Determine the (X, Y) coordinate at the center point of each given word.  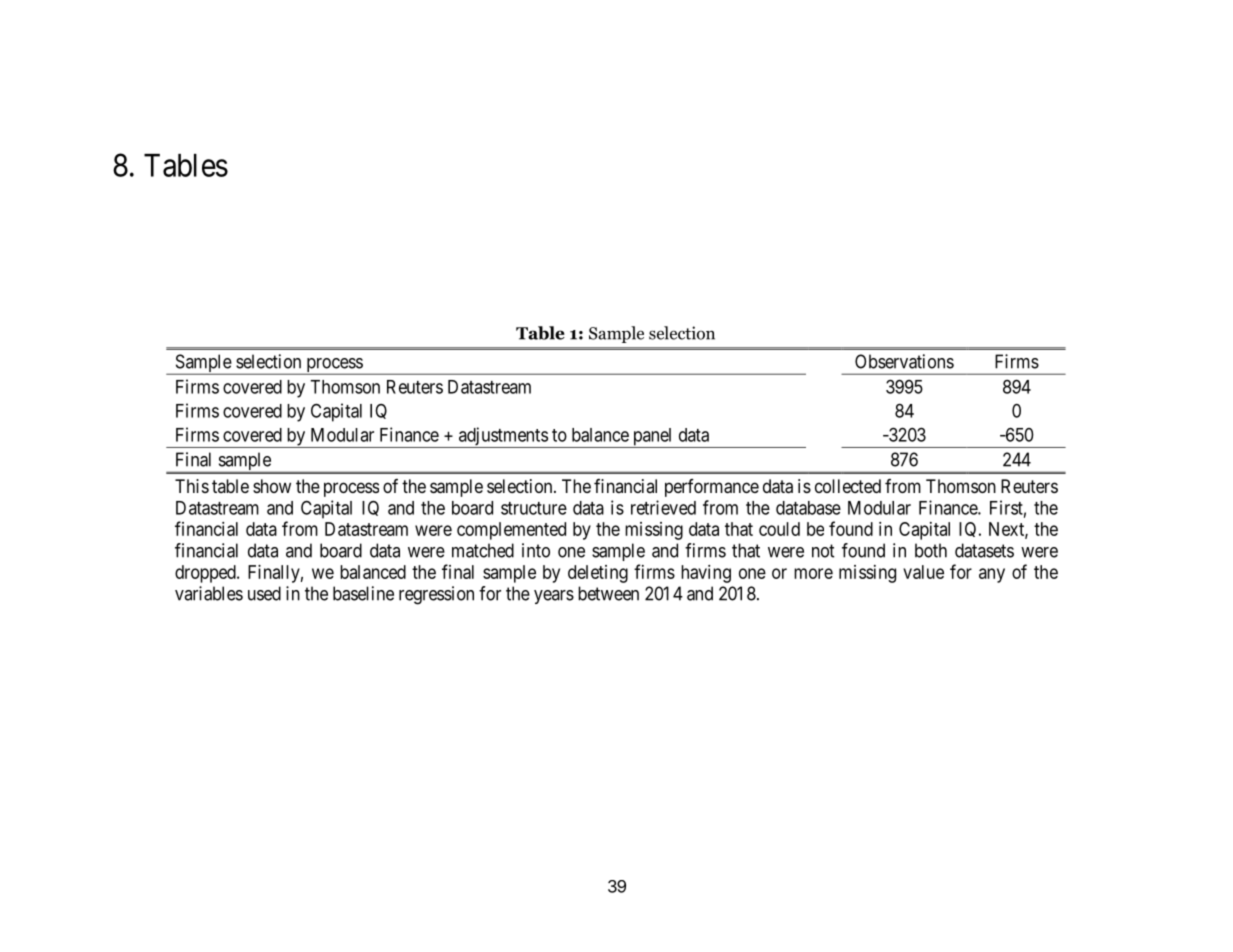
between (608, 593)
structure (534, 508)
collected (848, 486)
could (779, 529)
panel (652, 438)
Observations (904, 361)
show (272, 486)
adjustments (502, 437)
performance (712, 488)
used (264, 593)
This (192, 486)
